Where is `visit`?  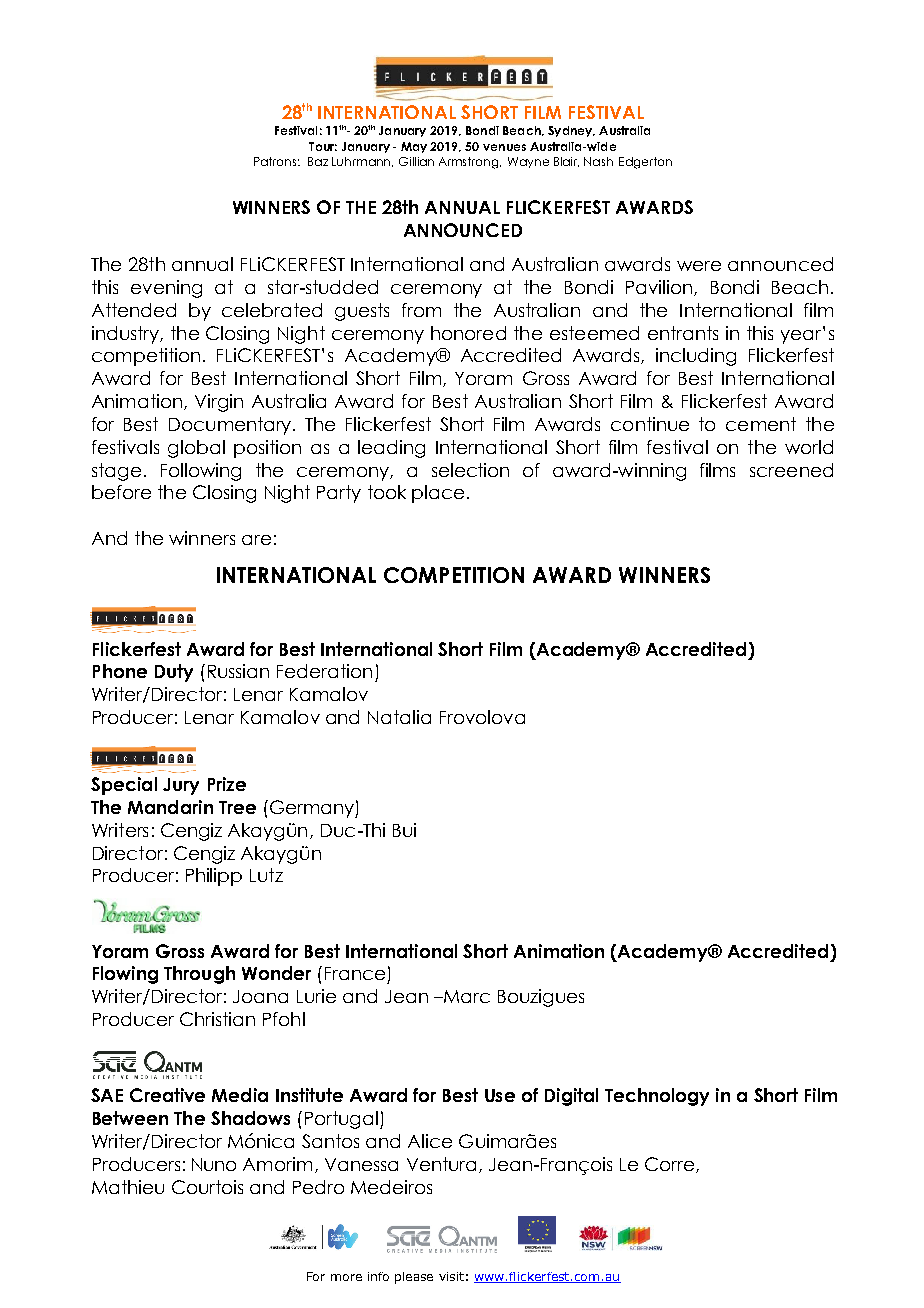 visit is located at coordinates (451, 1276).
